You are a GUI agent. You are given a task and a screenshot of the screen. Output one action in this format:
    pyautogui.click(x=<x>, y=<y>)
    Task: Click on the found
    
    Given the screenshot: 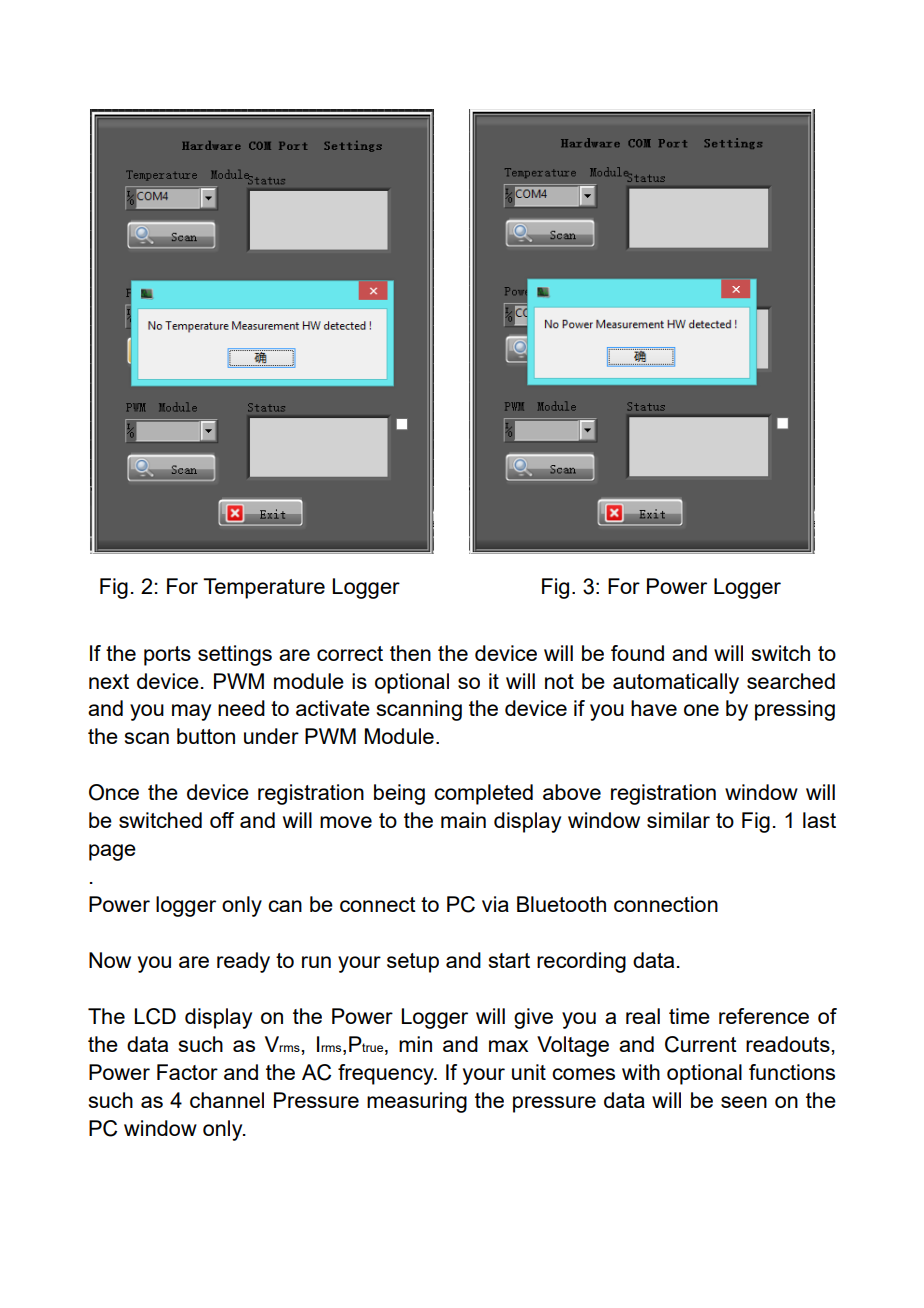 What is the action you would take?
    pyautogui.click(x=637, y=653)
